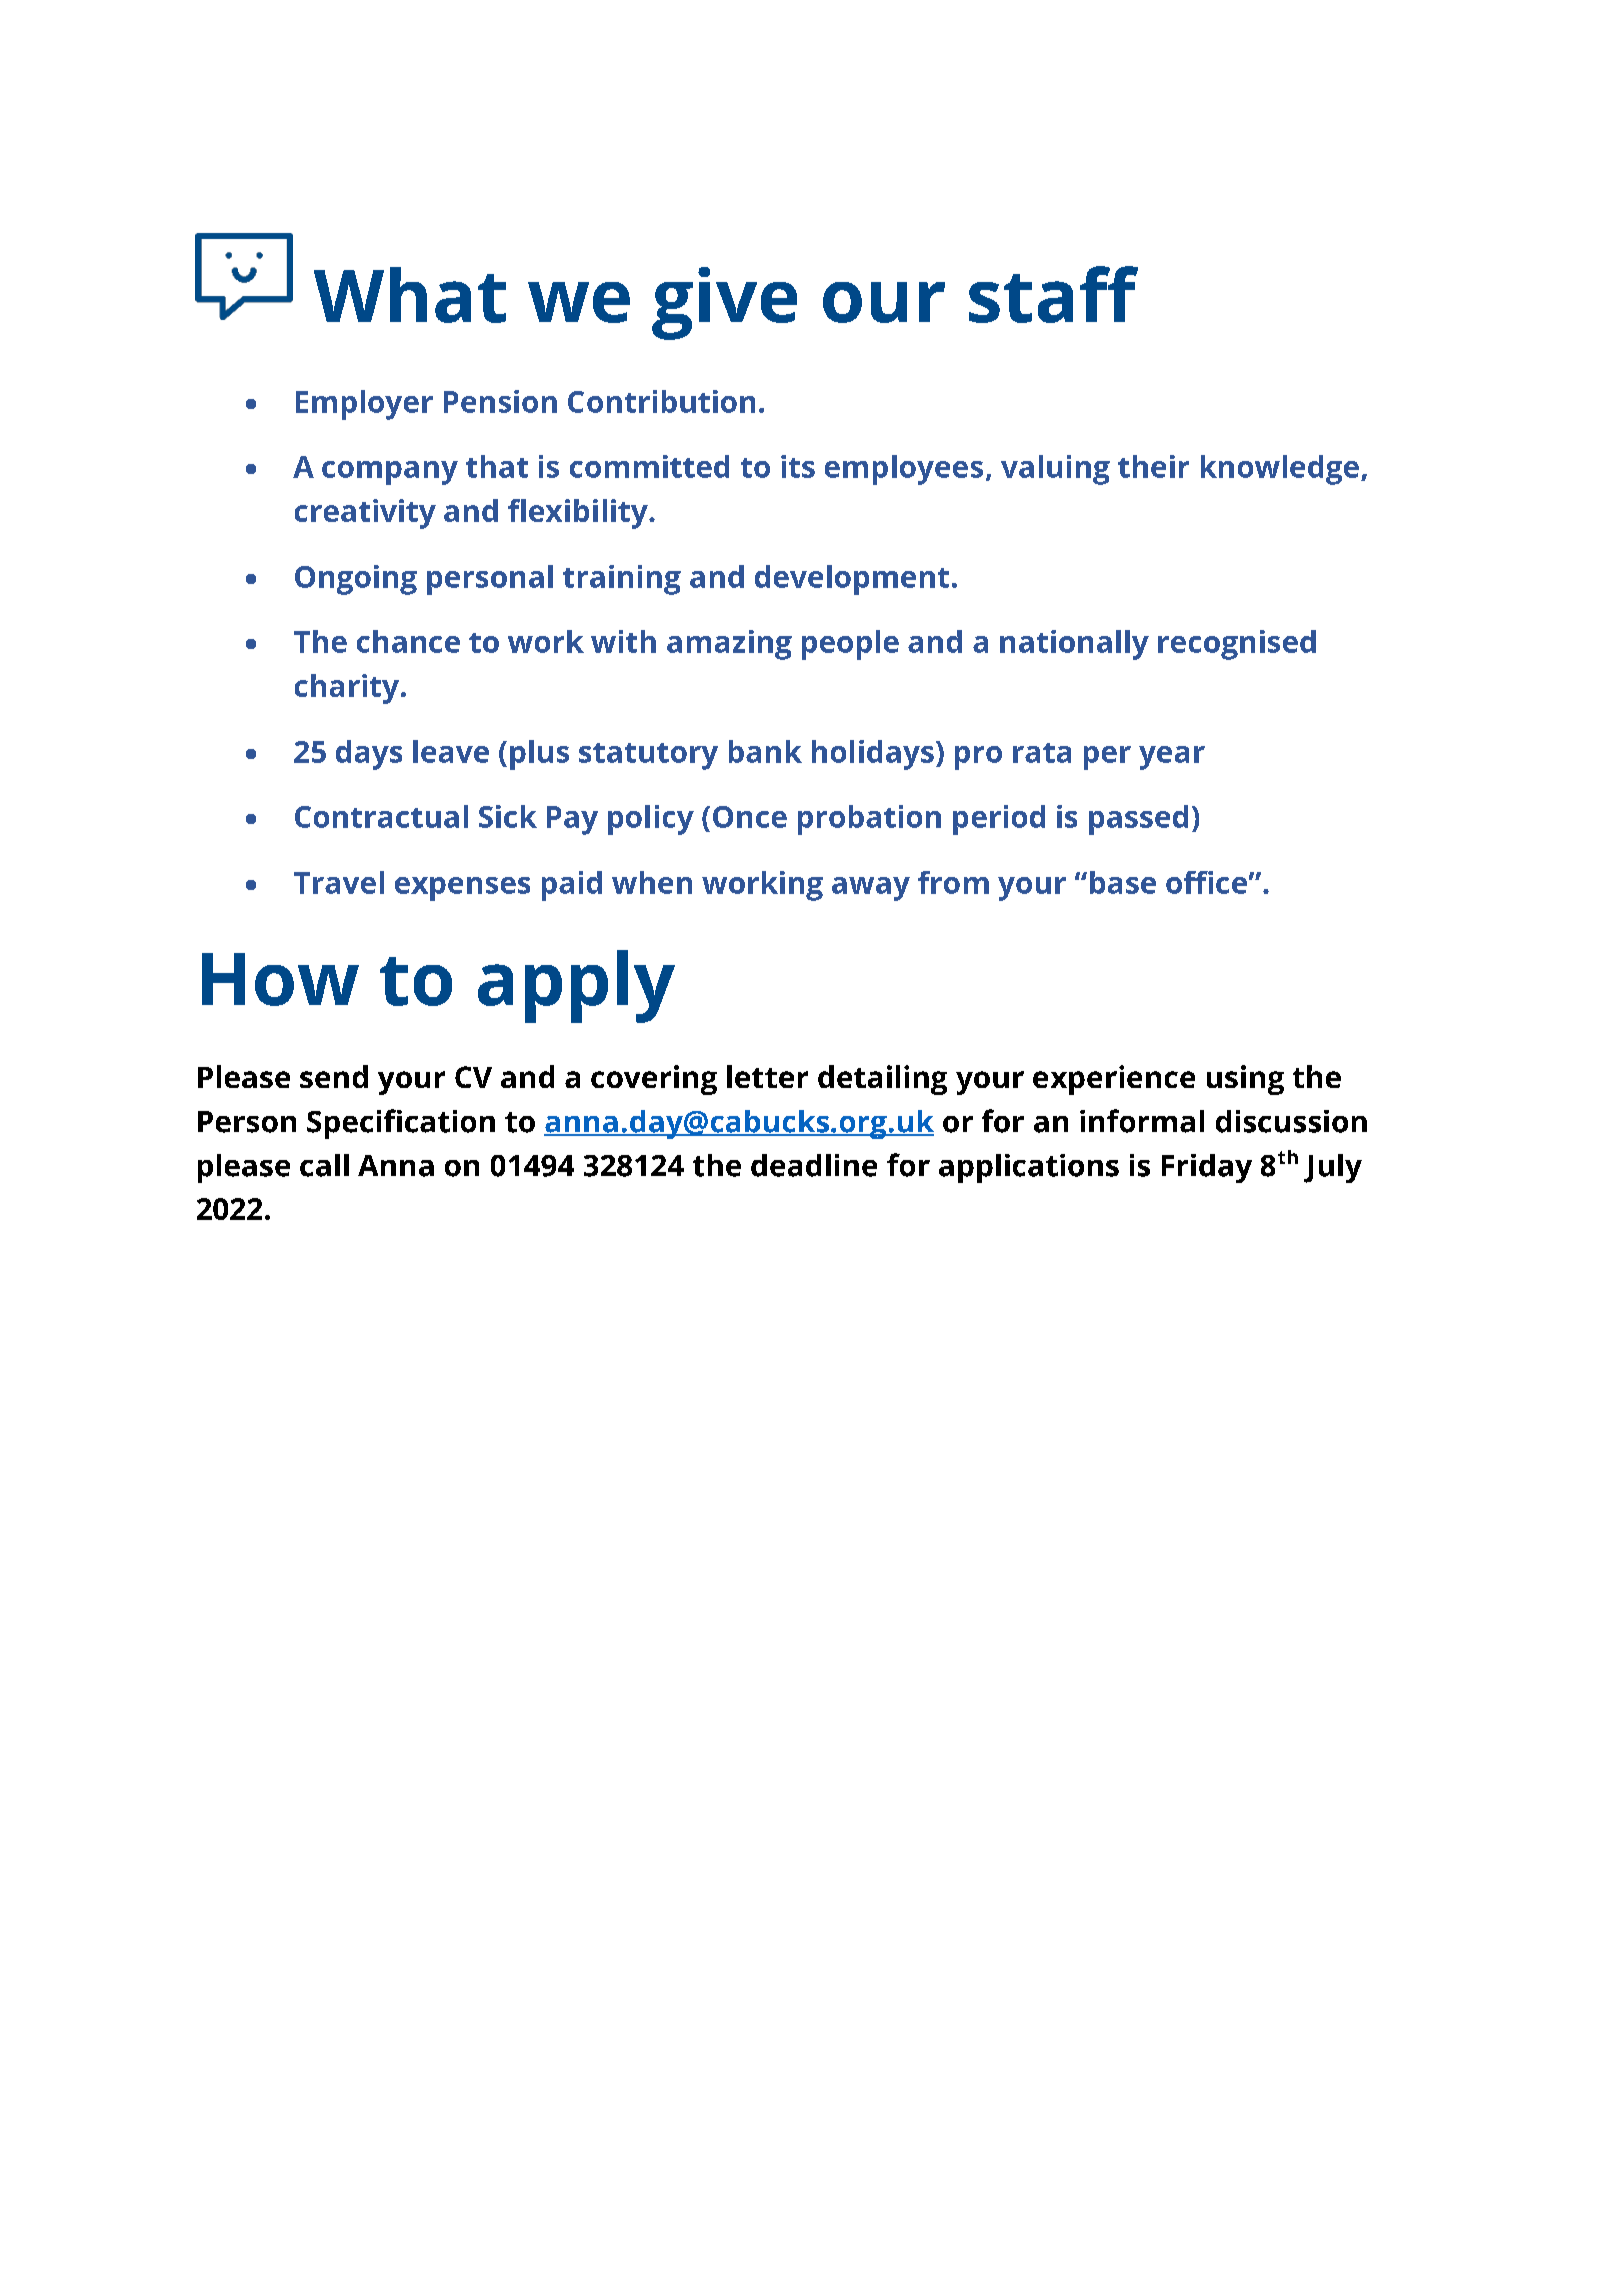 This screenshot has height=2284, width=1615. Describe the element at coordinates (390, 473) in the screenshot. I see `company` at that location.
